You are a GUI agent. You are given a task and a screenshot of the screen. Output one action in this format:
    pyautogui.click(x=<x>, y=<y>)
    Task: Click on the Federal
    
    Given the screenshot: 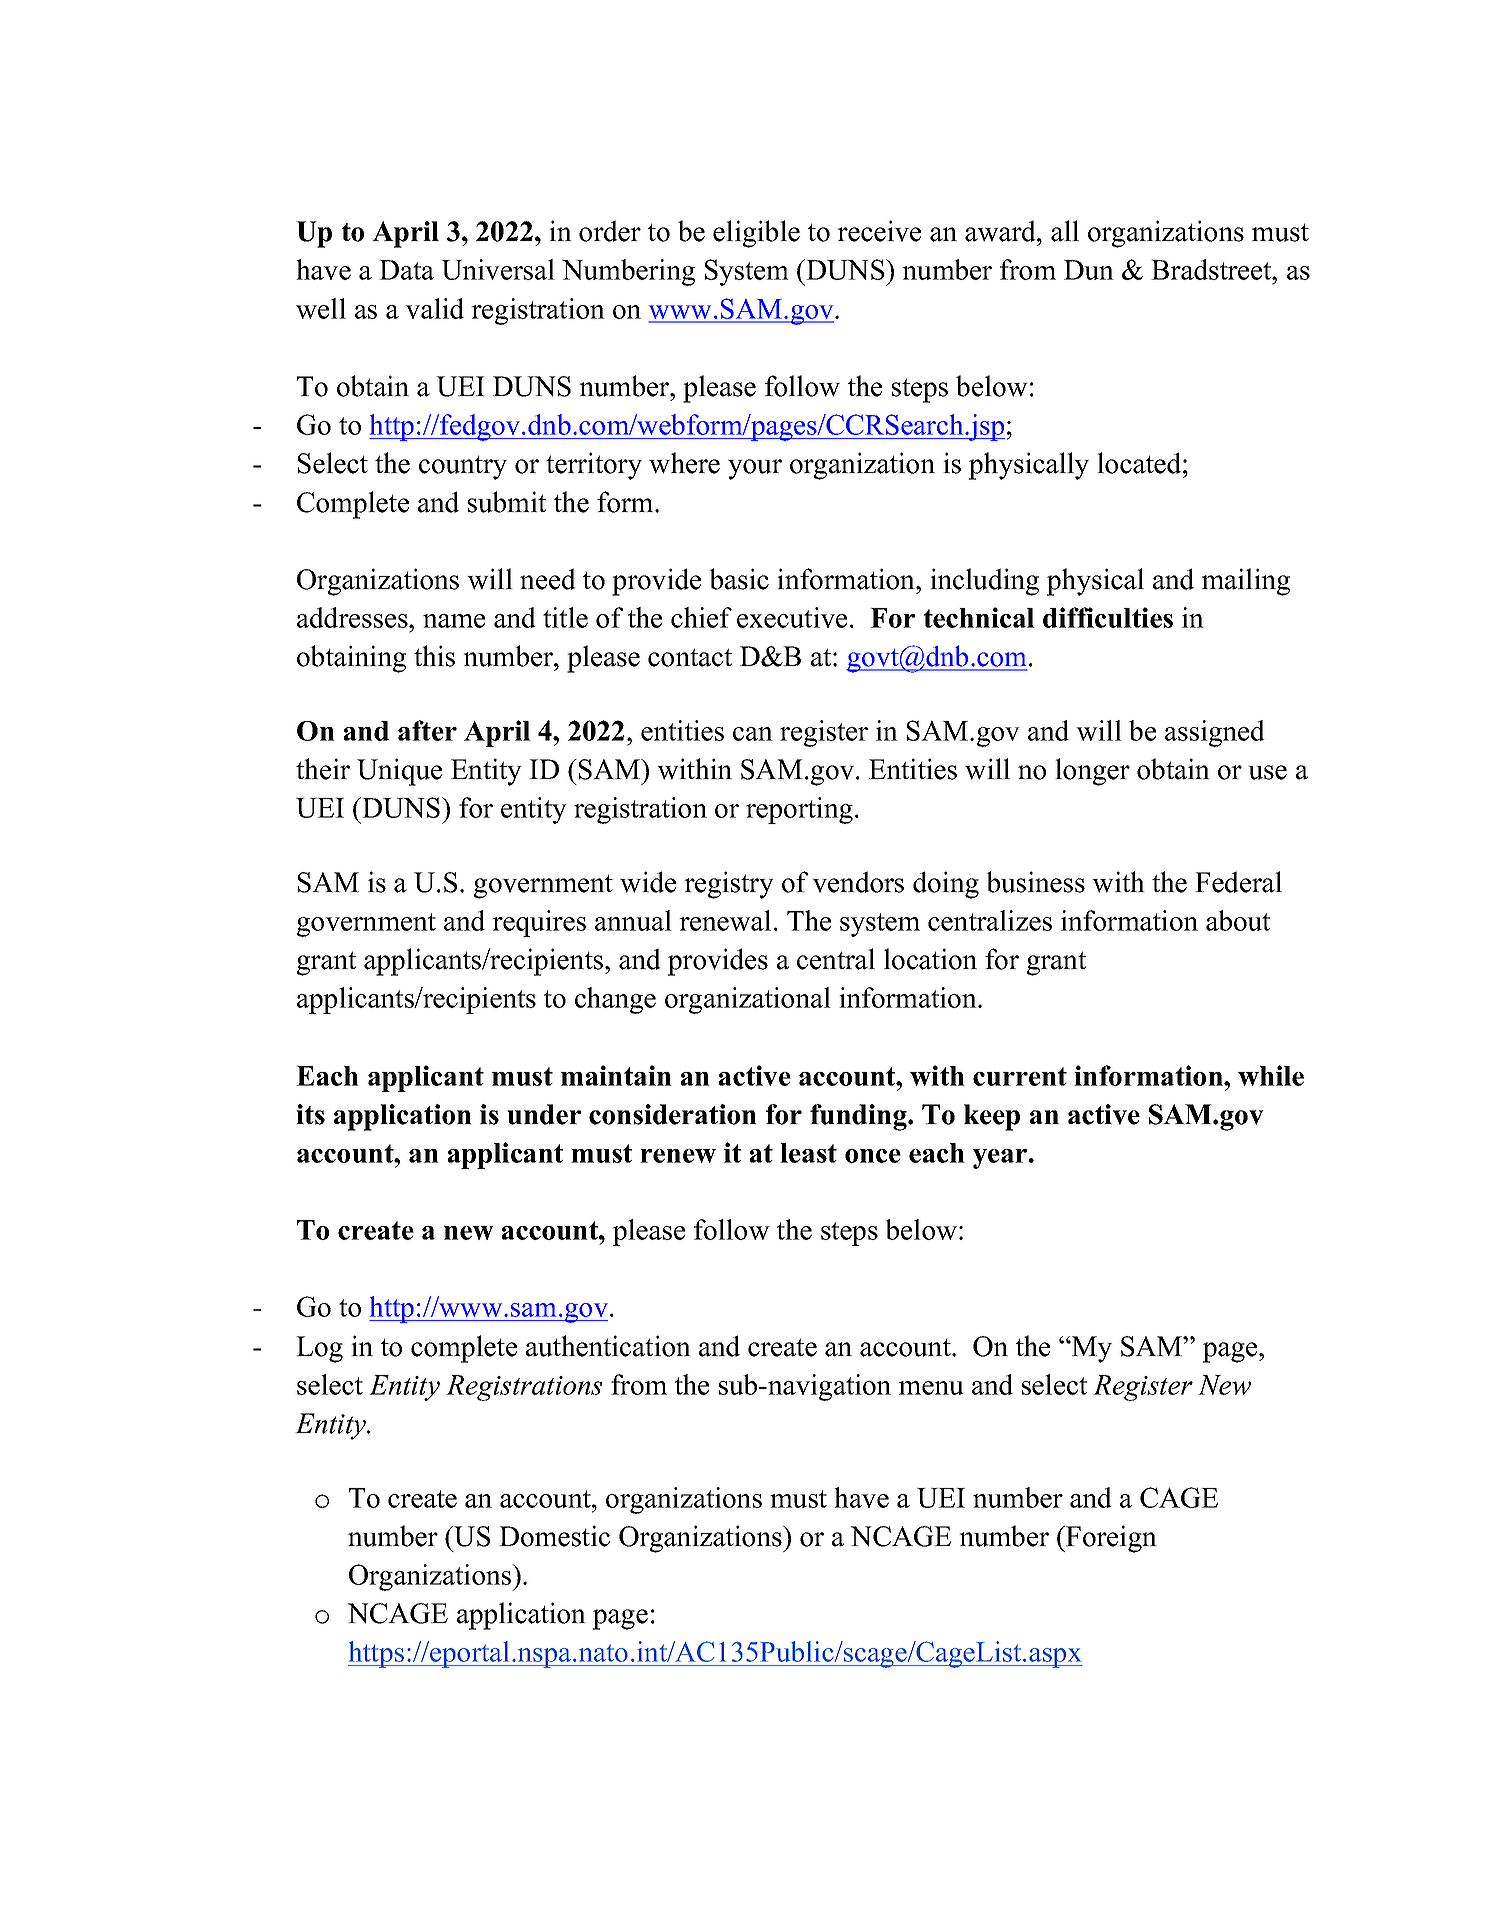 What is the action you would take?
    pyautogui.click(x=1238, y=882)
